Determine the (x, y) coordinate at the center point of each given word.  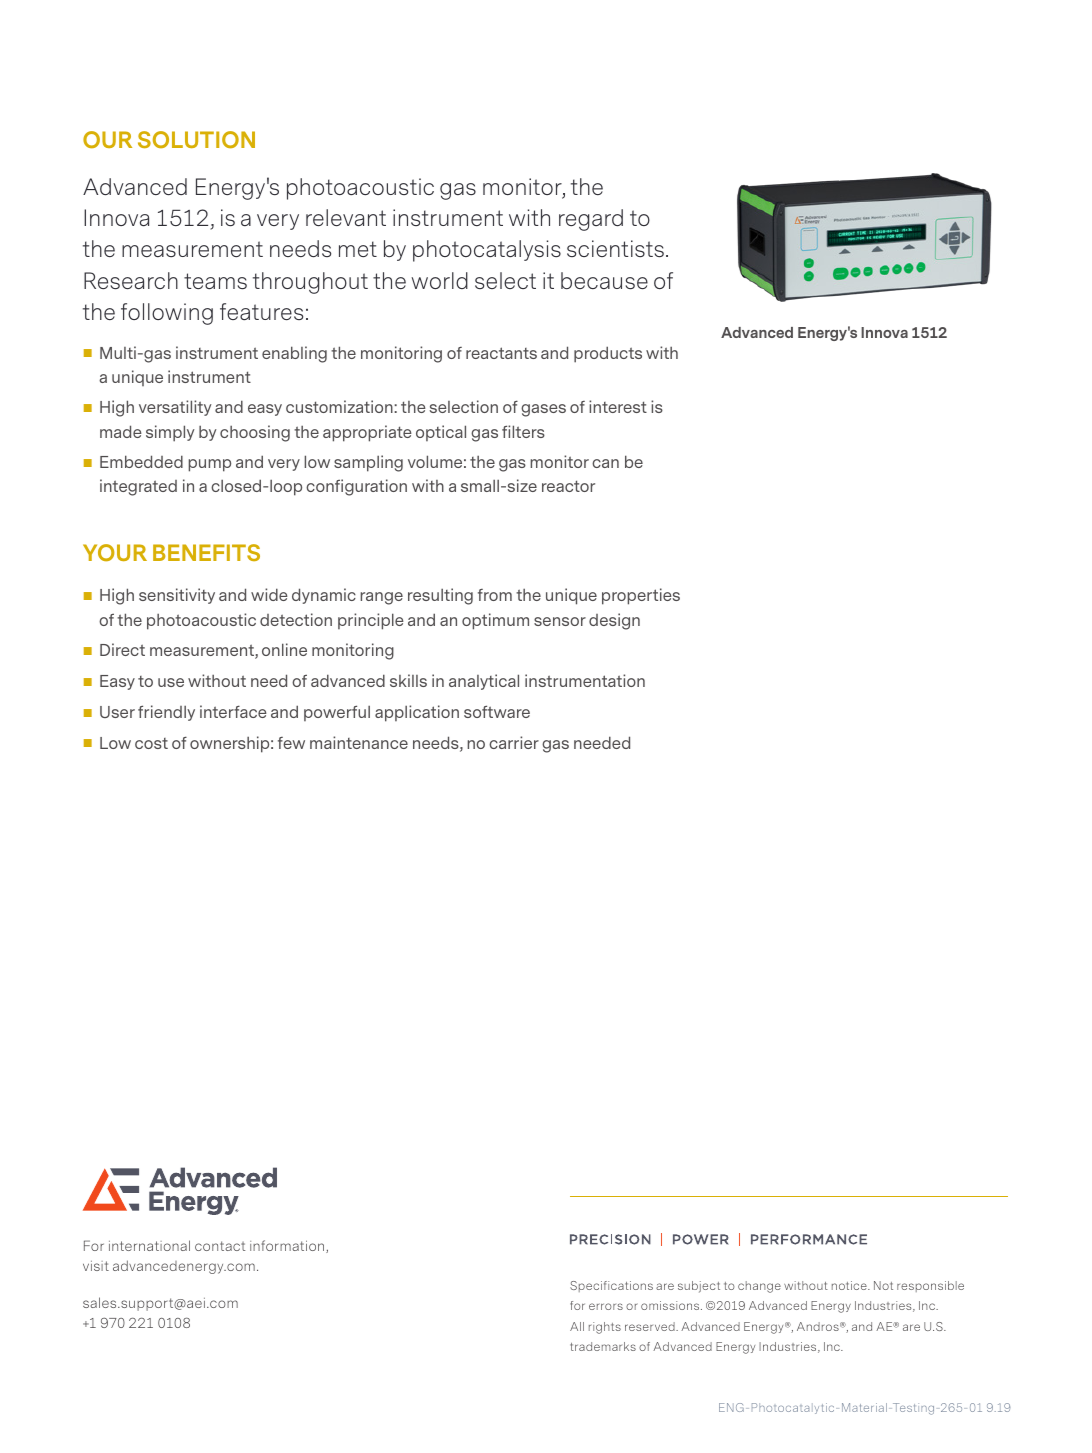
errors (606, 1306)
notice (850, 1285)
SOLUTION (196, 140)
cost (151, 743)
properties (641, 596)
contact (220, 1246)
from (495, 595)
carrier (514, 742)
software (497, 711)
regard (591, 220)
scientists (615, 248)
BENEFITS (206, 552)
